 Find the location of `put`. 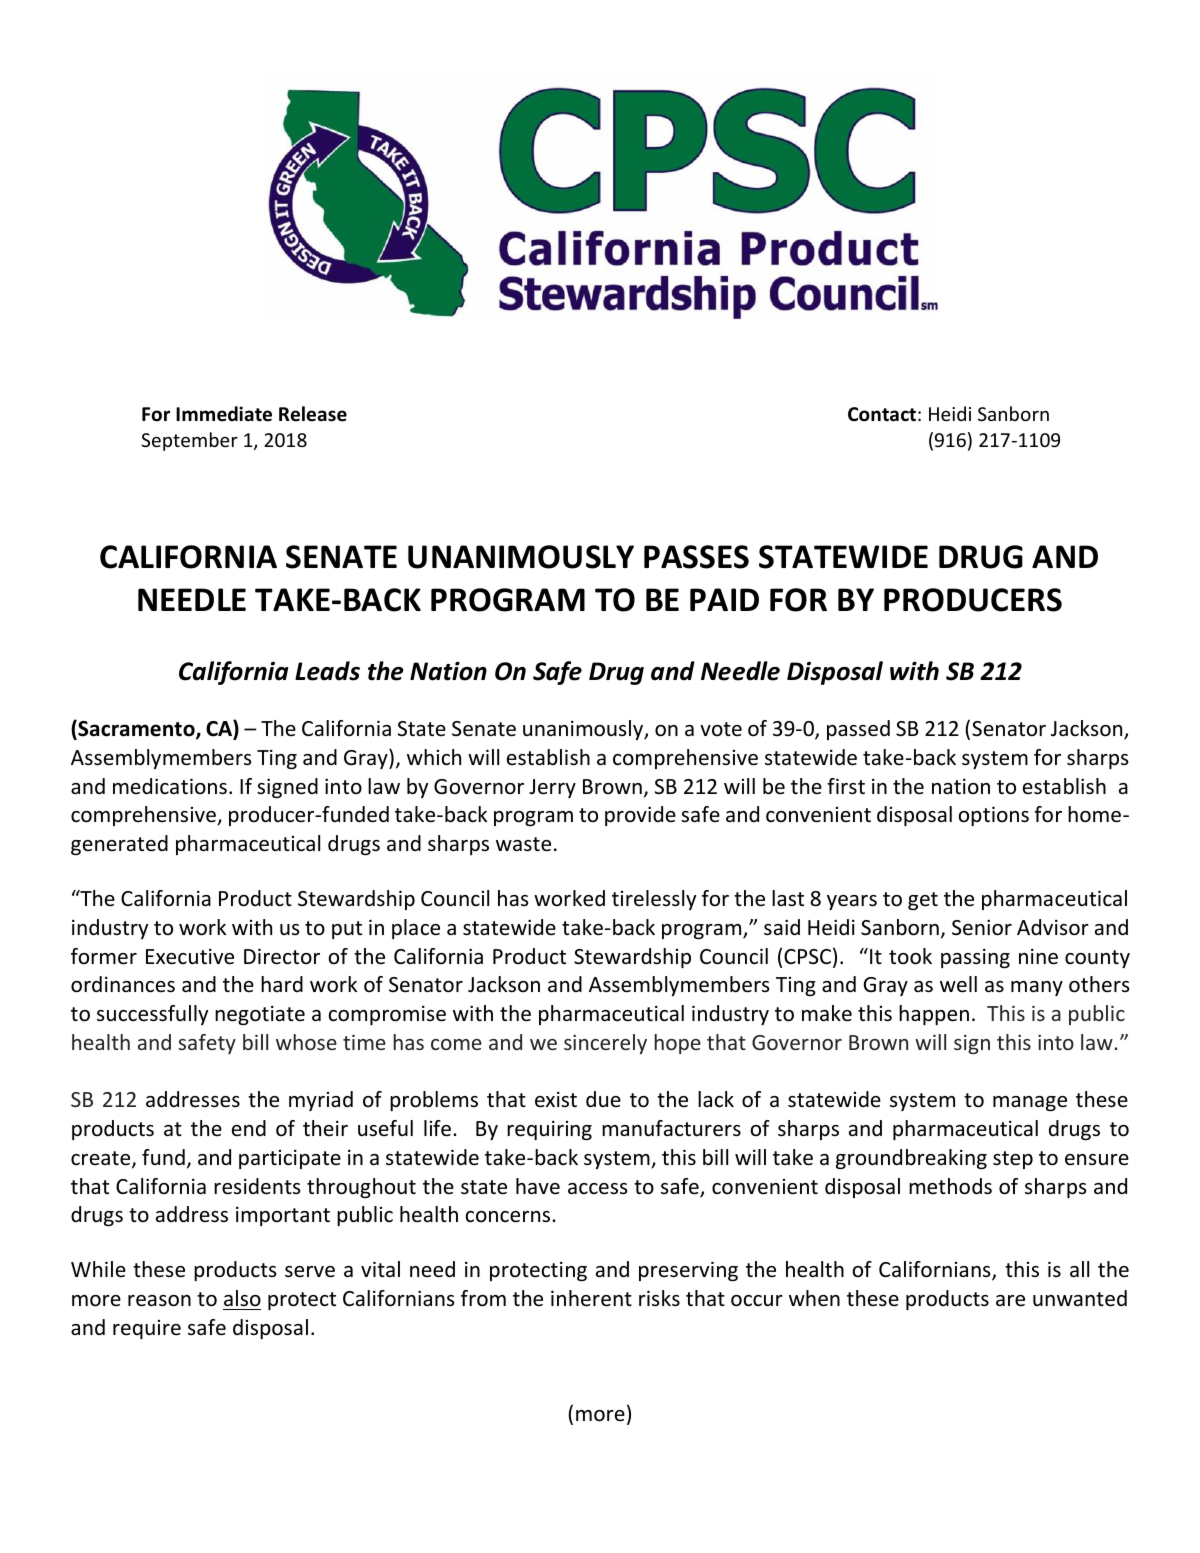

put is located at coordinates (347, 930).
